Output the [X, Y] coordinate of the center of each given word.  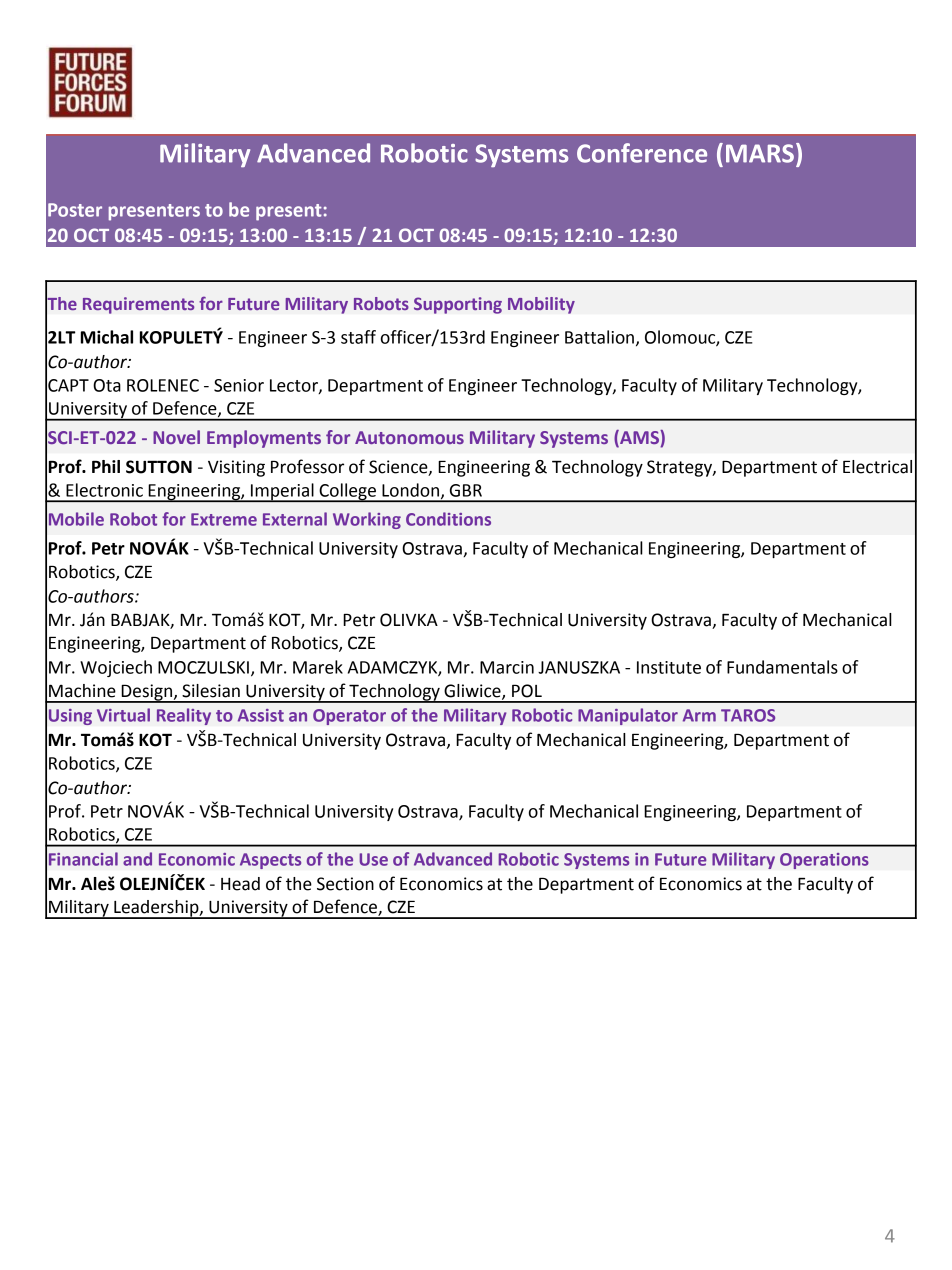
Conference [642, 153]
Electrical [877, 467]
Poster [75, 210]
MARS [760, 153]
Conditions [448, 519]
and [137, 859]
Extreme [224, 519]
